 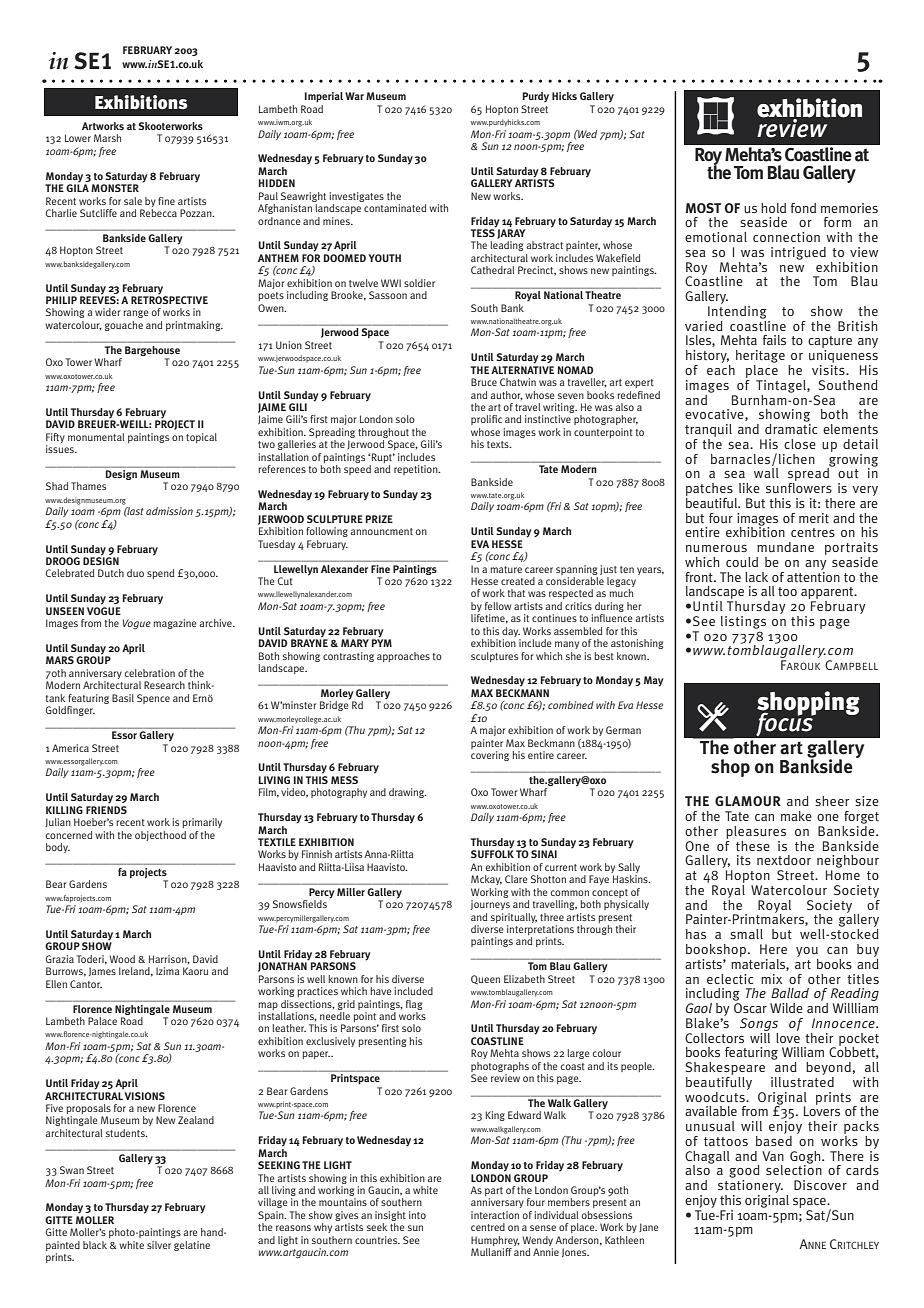 What do you see at coordinates (485, 980) in the screenshot?
I see `Queen` at bounding box center [485, 980].
